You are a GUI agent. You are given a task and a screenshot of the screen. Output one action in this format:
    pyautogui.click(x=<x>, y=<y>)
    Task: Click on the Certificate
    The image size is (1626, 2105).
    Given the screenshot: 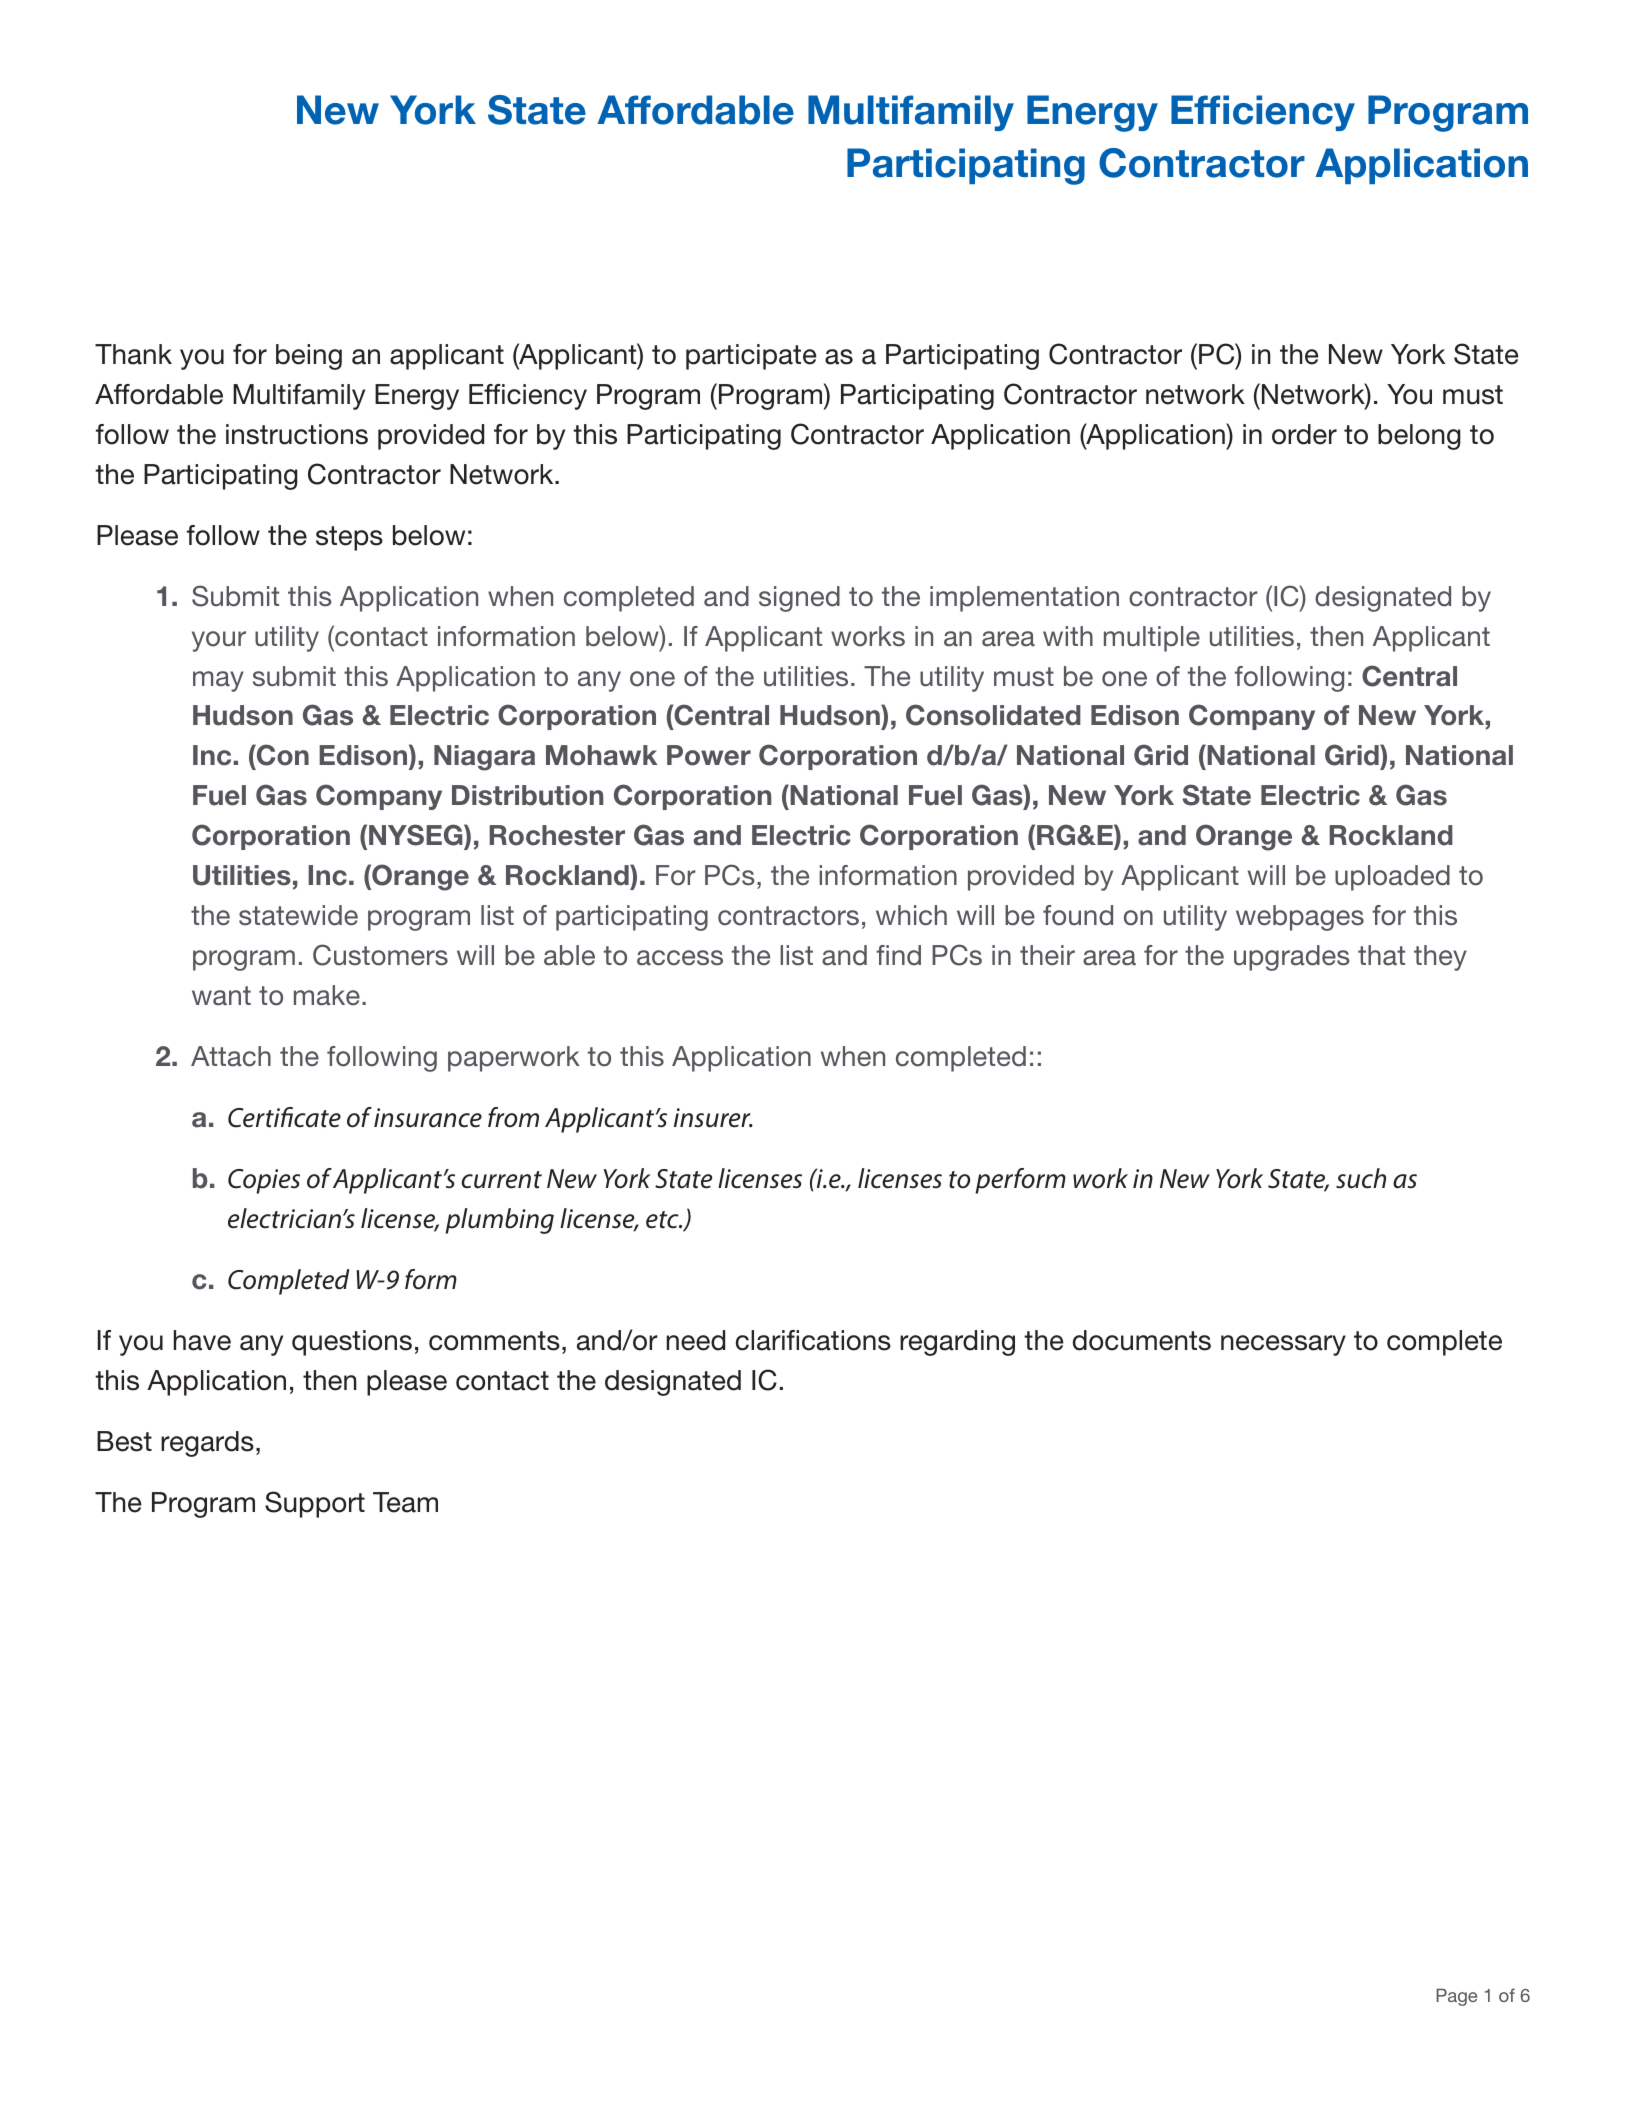 What is the action you would take?
    pyautogui.click(x=284, y=1117)
